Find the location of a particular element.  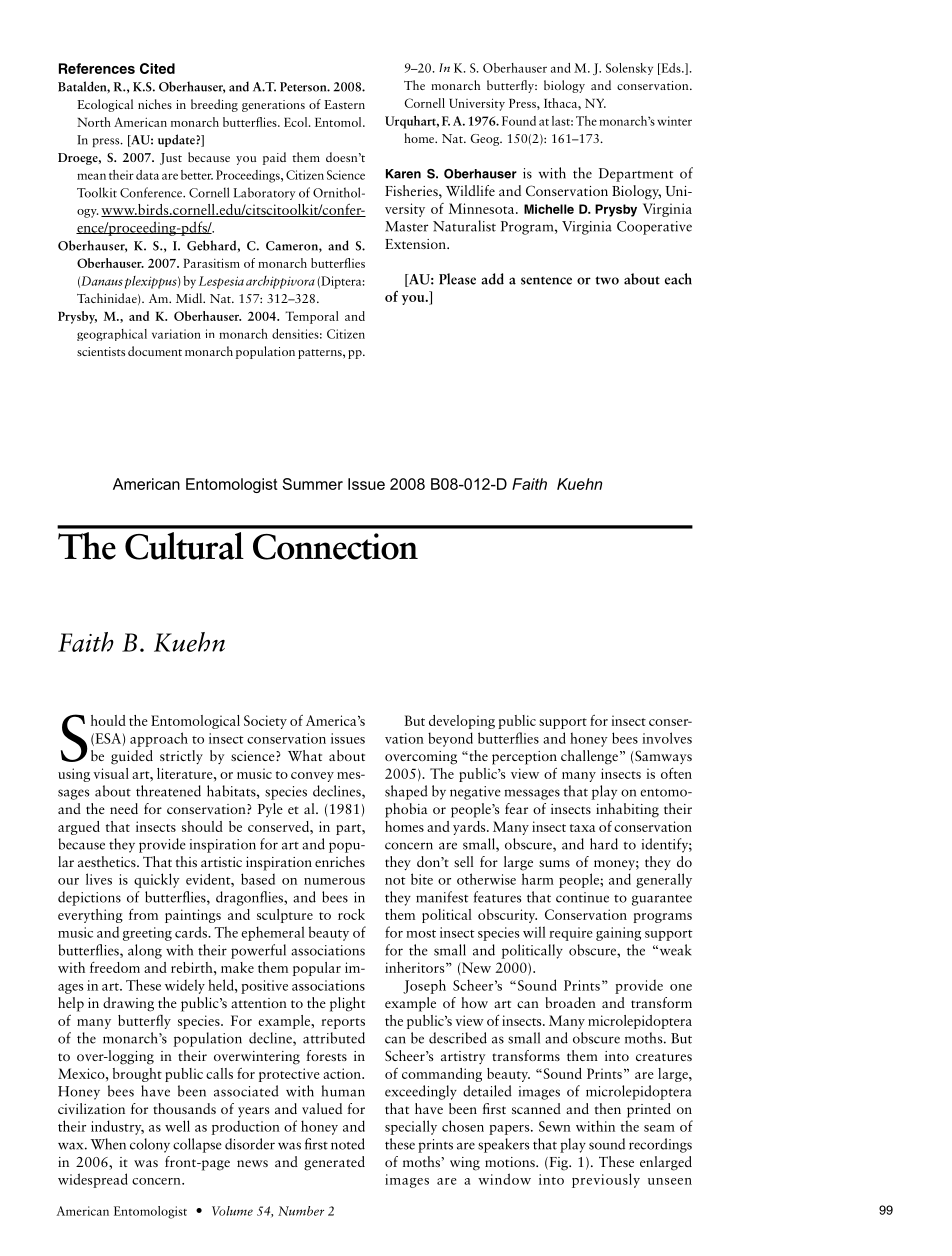

along is located at coordinates (145, 951).
